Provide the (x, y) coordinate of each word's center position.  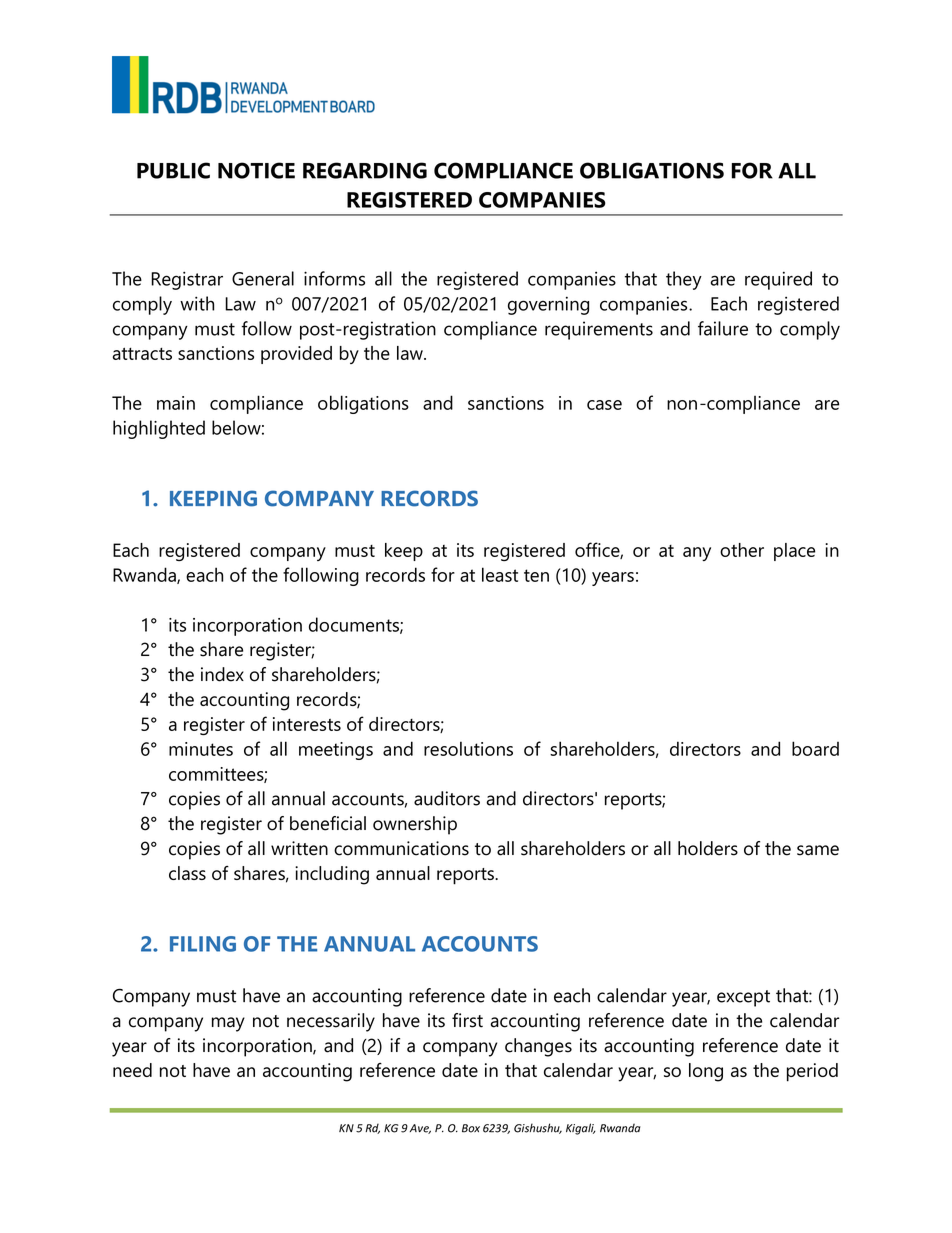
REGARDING (365, 170)
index (222, 674)
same (818, 850)
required (778, 280)
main (176, 403)
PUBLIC (173, 170)
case (604, 405)
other (742, 550)
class (187, 873)
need (132, 1070)
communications (401, 848)
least (500, 574)
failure (723, 328)
